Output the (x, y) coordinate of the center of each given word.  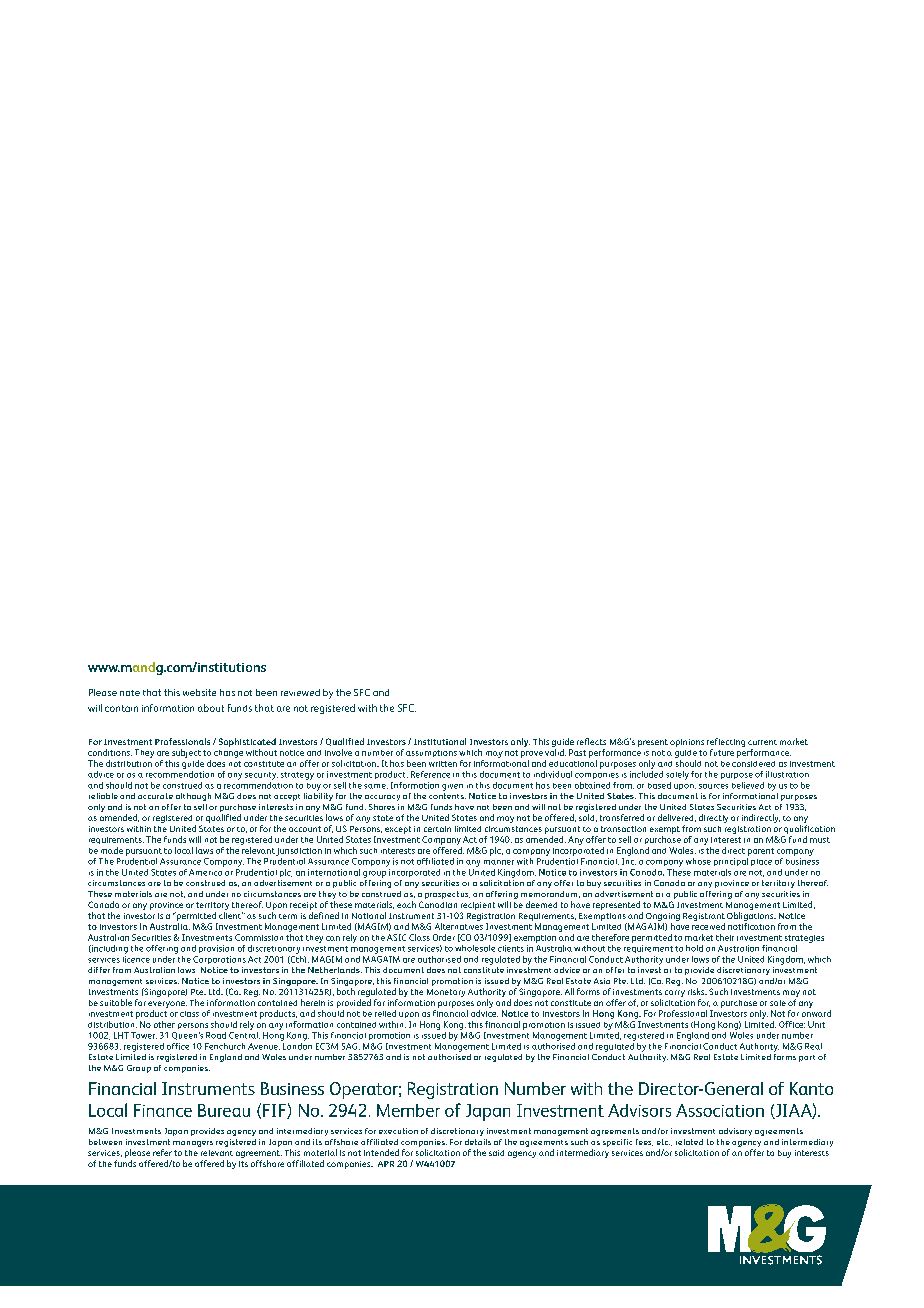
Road (216, 1035)
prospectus (447, 895)
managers (193, 1144)
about (211, 708)
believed (748, 785)
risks (697, 991)
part (807, 1058)
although (193, 797)
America (205, 872)
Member (408, 1110)
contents (447, 796)
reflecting (726, 742)
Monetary (446, 993)
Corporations (219, 960)
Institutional (440, 741)
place (761, 862)
